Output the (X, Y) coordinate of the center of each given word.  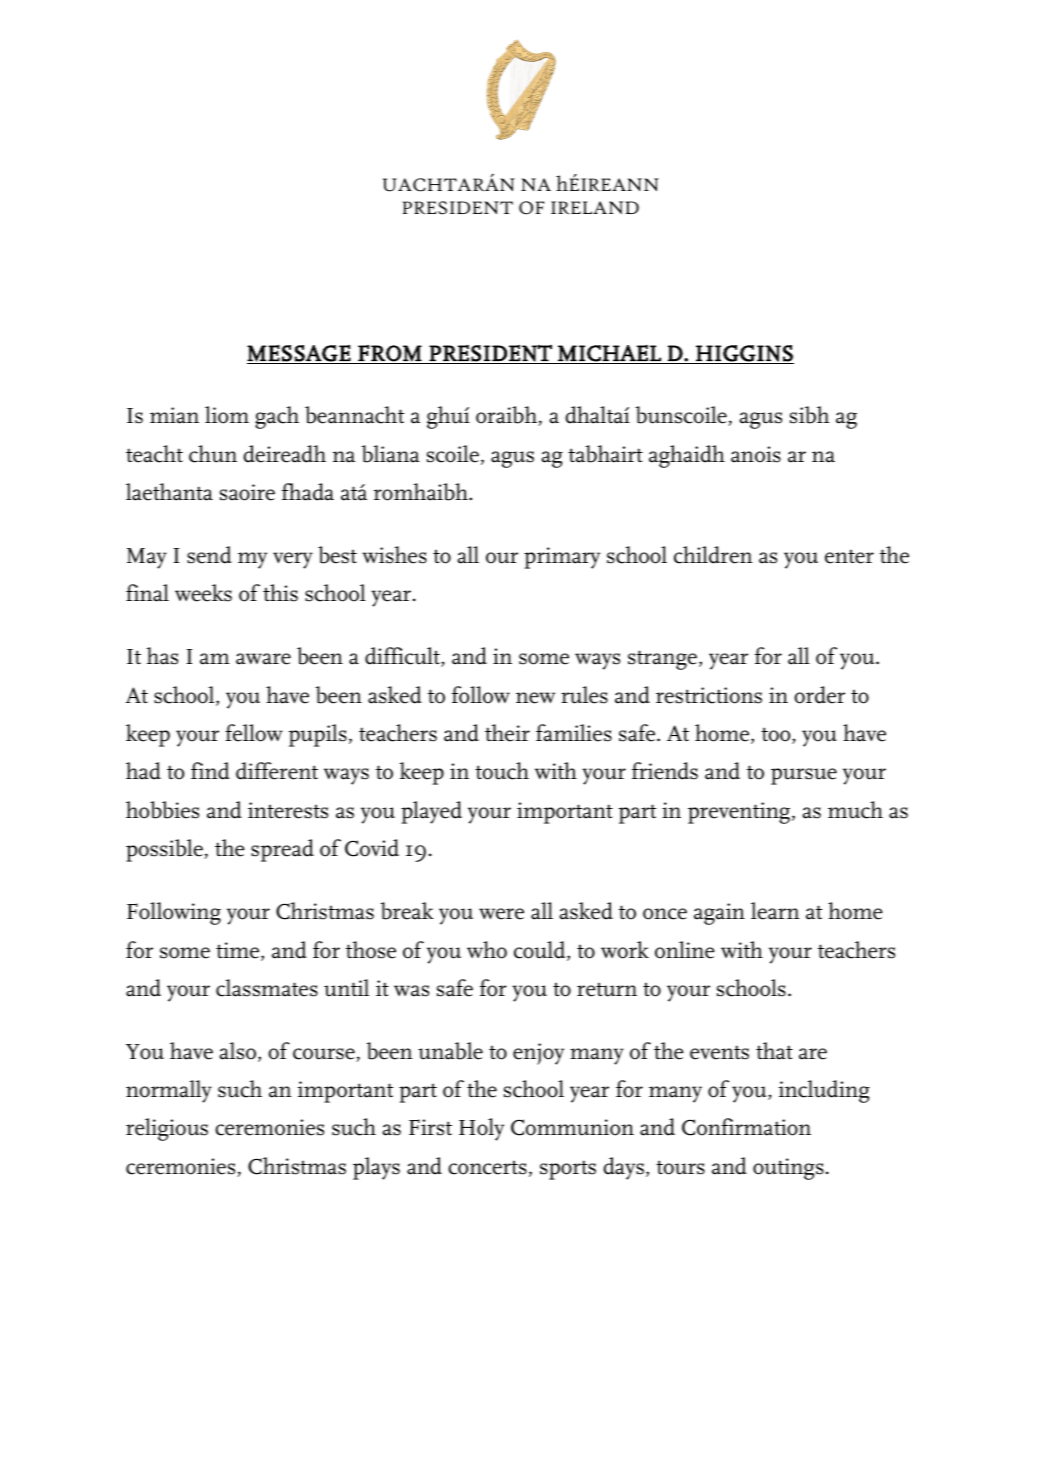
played (431, 812)
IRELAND (595, 207)
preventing (739, 813)
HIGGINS (744, 354)
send (209, 555)
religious (167, 1129)
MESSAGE (300, 354)
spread (282, 850)
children (713, 555)
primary (562, 558)
